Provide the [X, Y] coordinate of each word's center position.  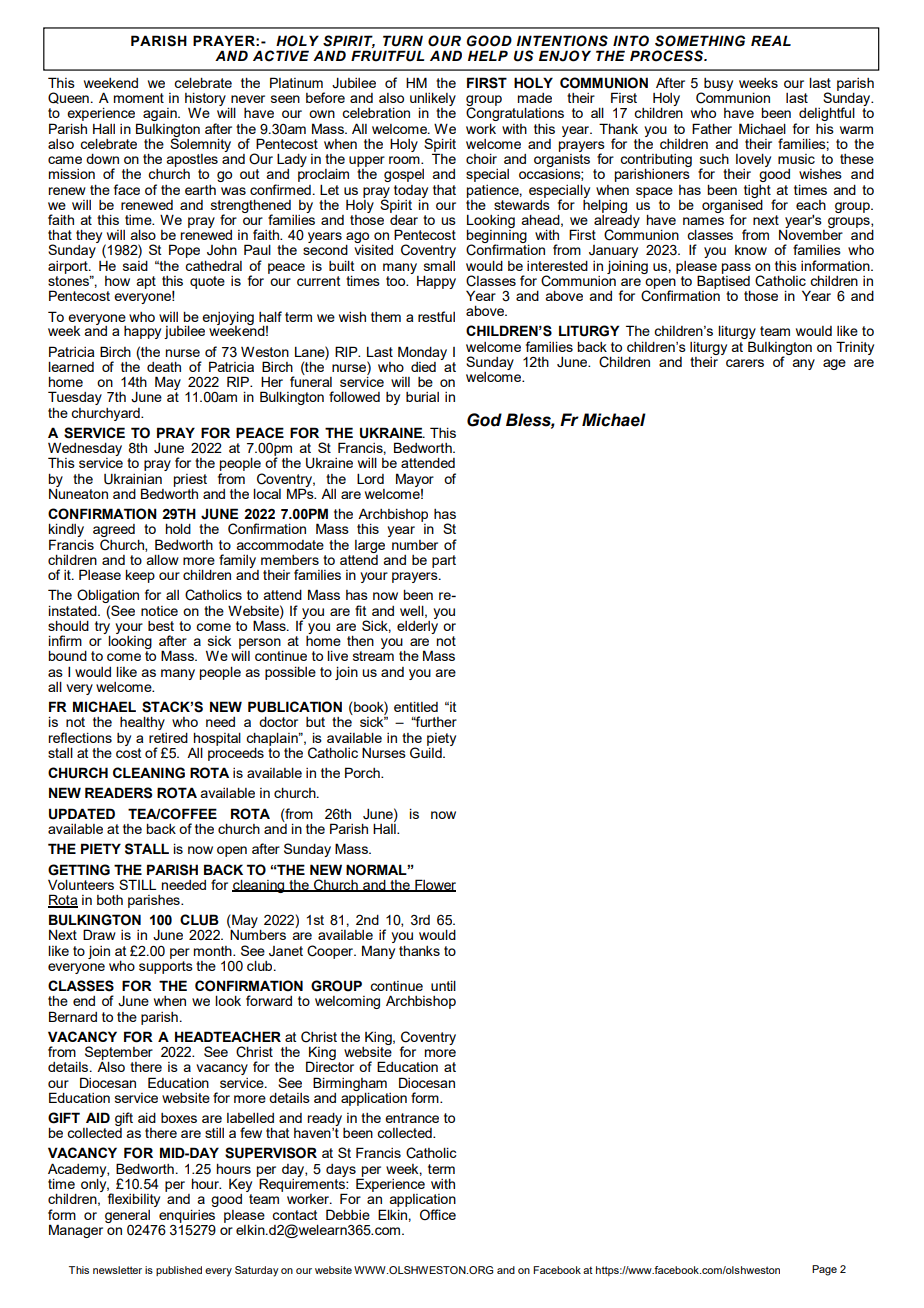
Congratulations [515, 113]
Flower [434, 885]
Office [438, 1215]
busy [717, 85]
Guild [427, 752]
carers [745, 363]
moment [139, 98]
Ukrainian [133, 479]
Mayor [415, 480]
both [110, 900]
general [127, 1216]
